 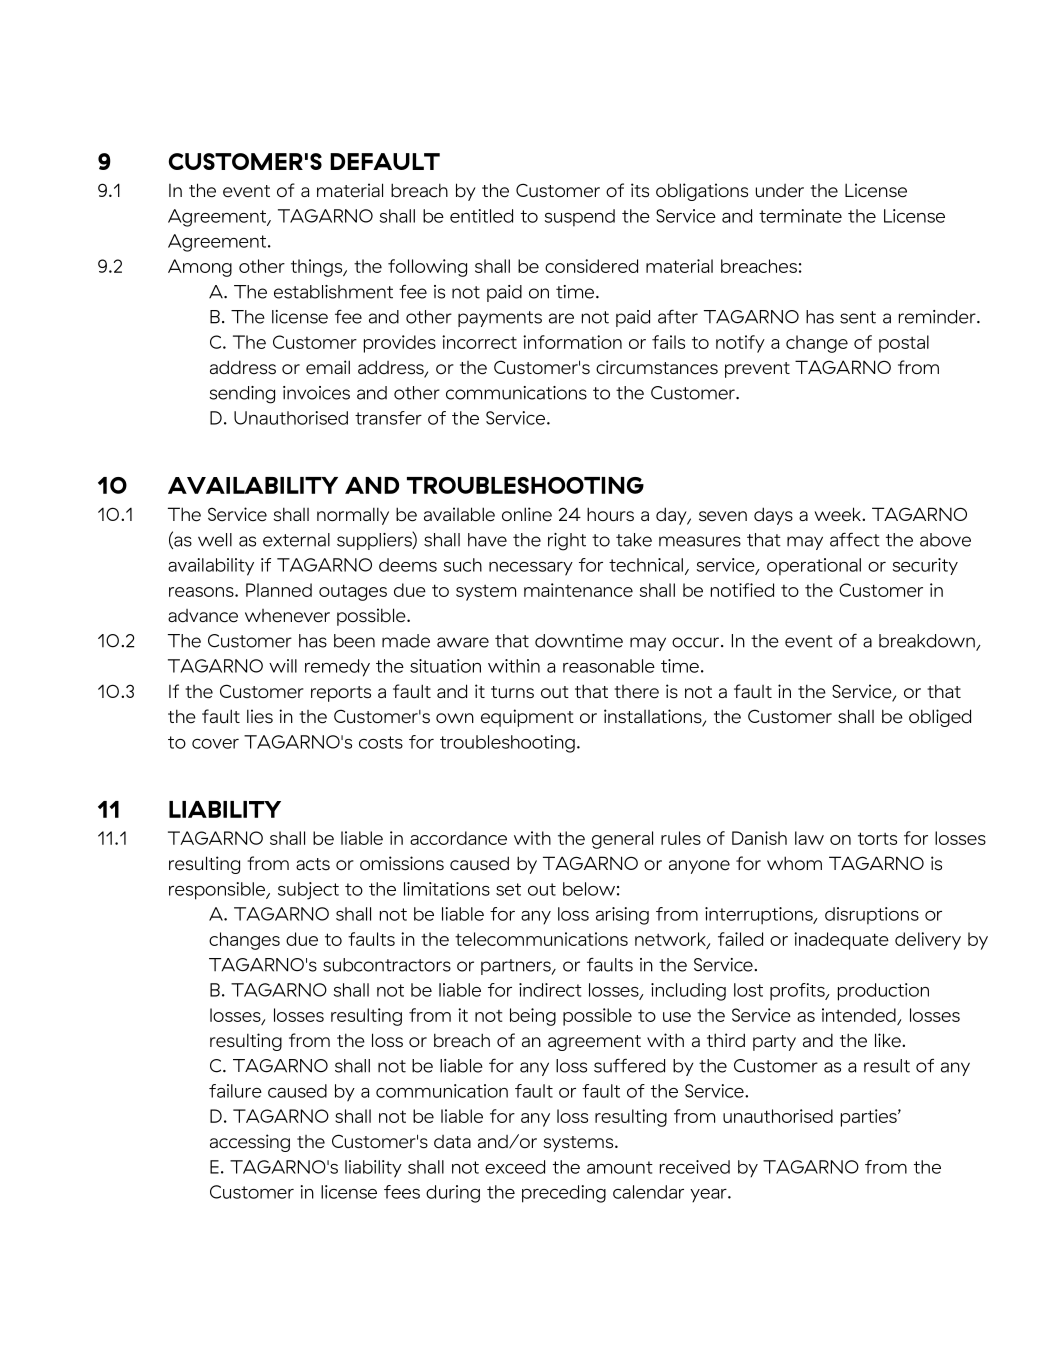 What do you see at coordinates (564, 1194) in the image?
I see `preceding` at bounding box center [564, 1194].
